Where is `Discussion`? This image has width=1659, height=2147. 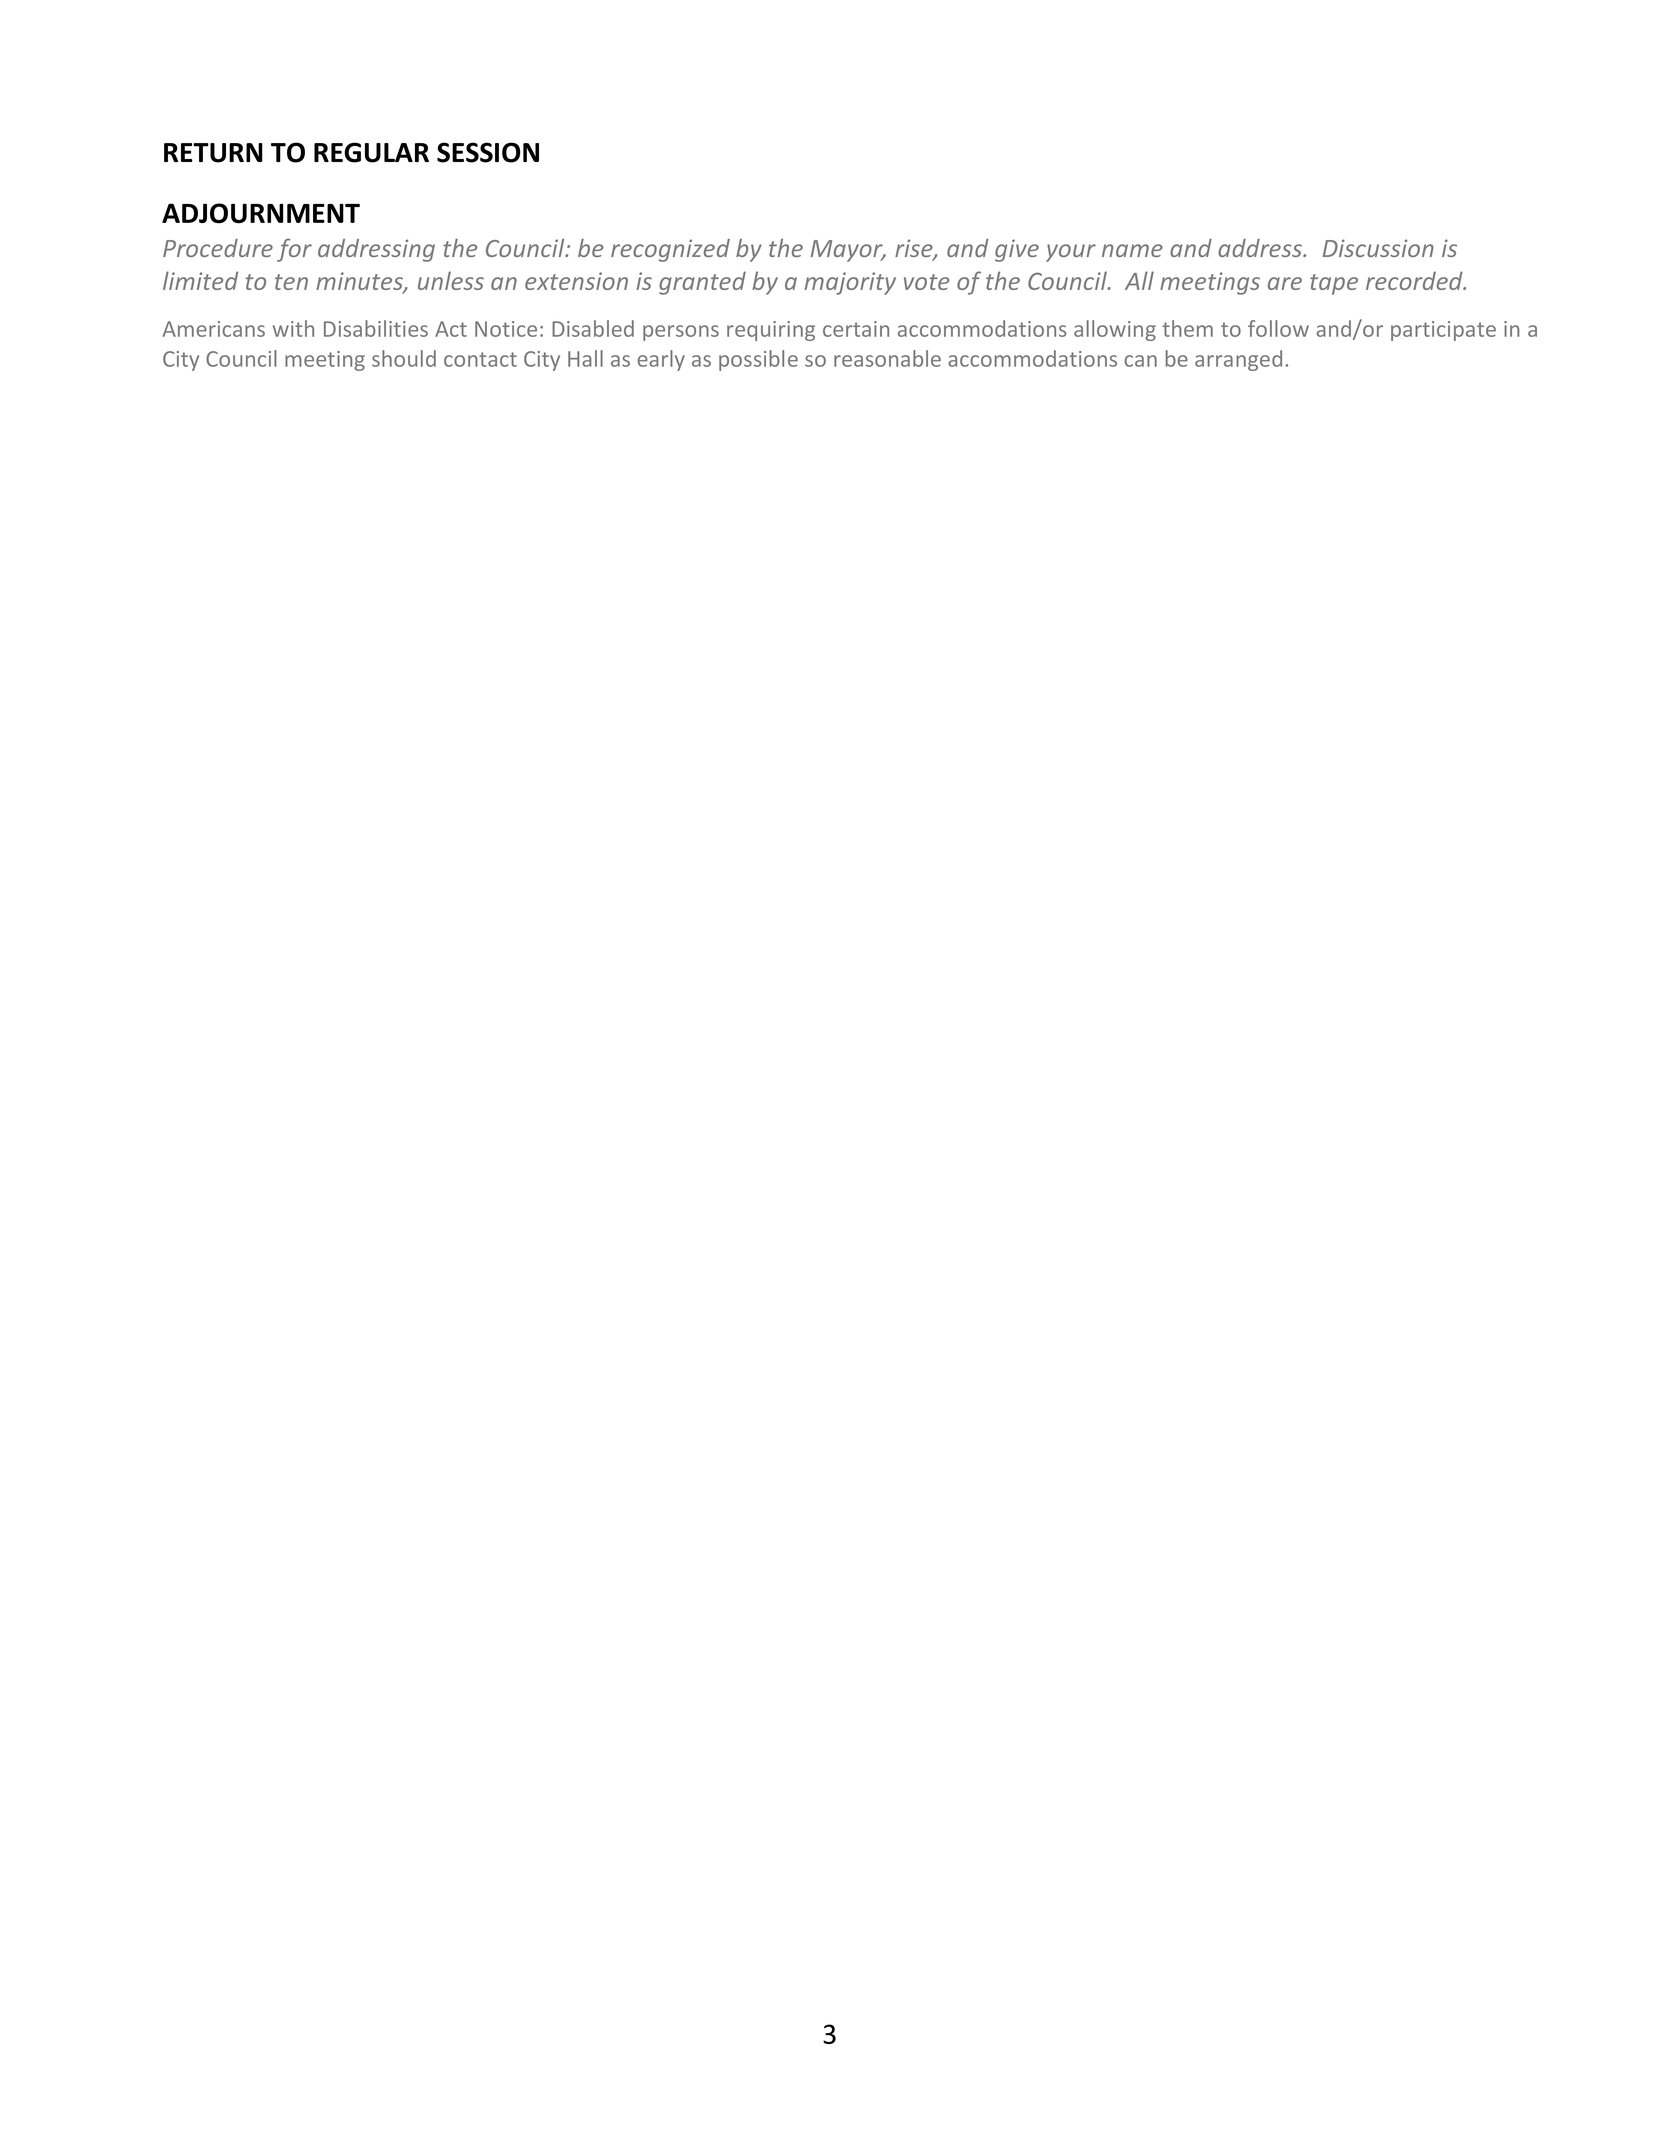
Discussion is located at coordinates (1378, 248).
